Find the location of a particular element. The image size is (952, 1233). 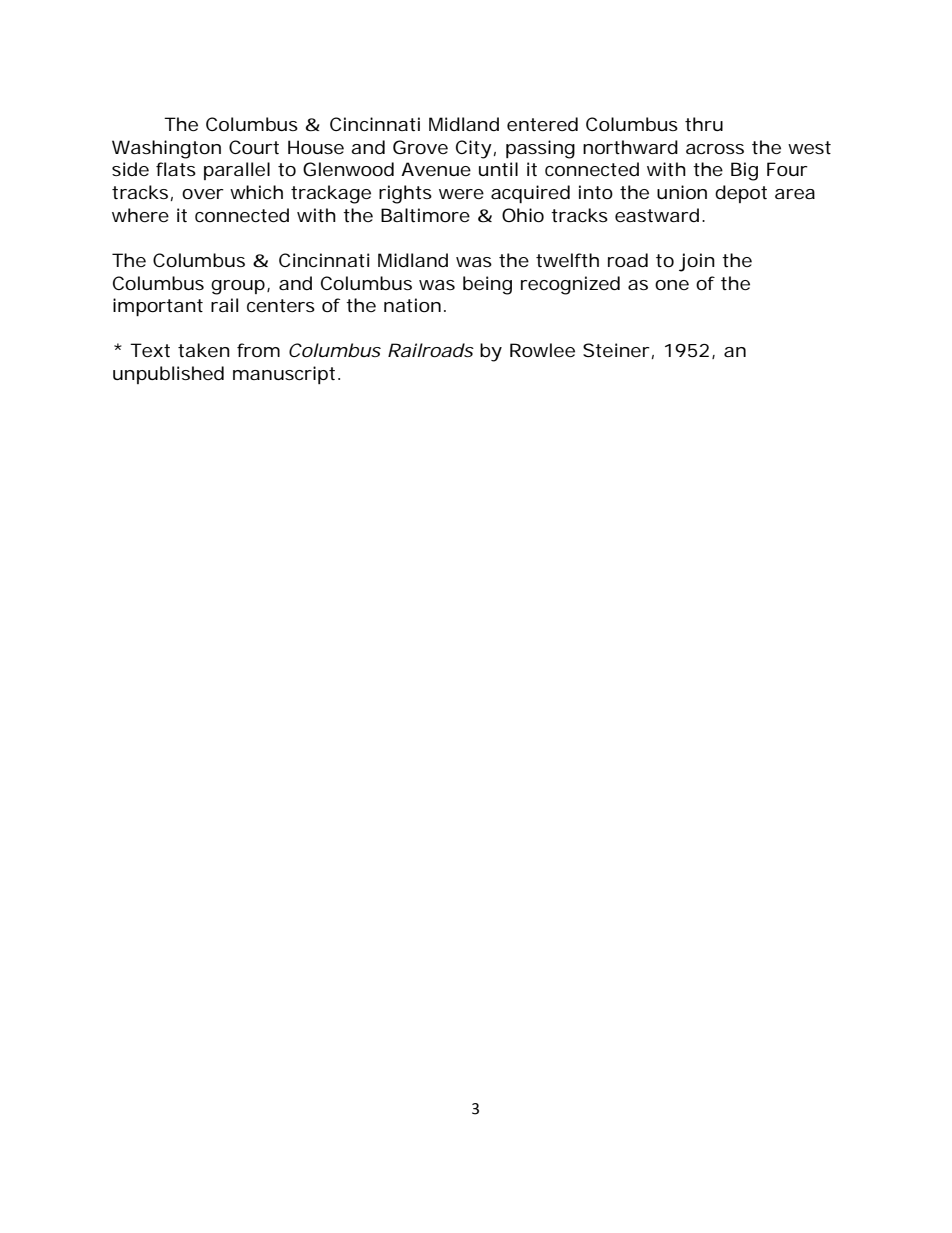

join is located at coordinates (697, 262).
